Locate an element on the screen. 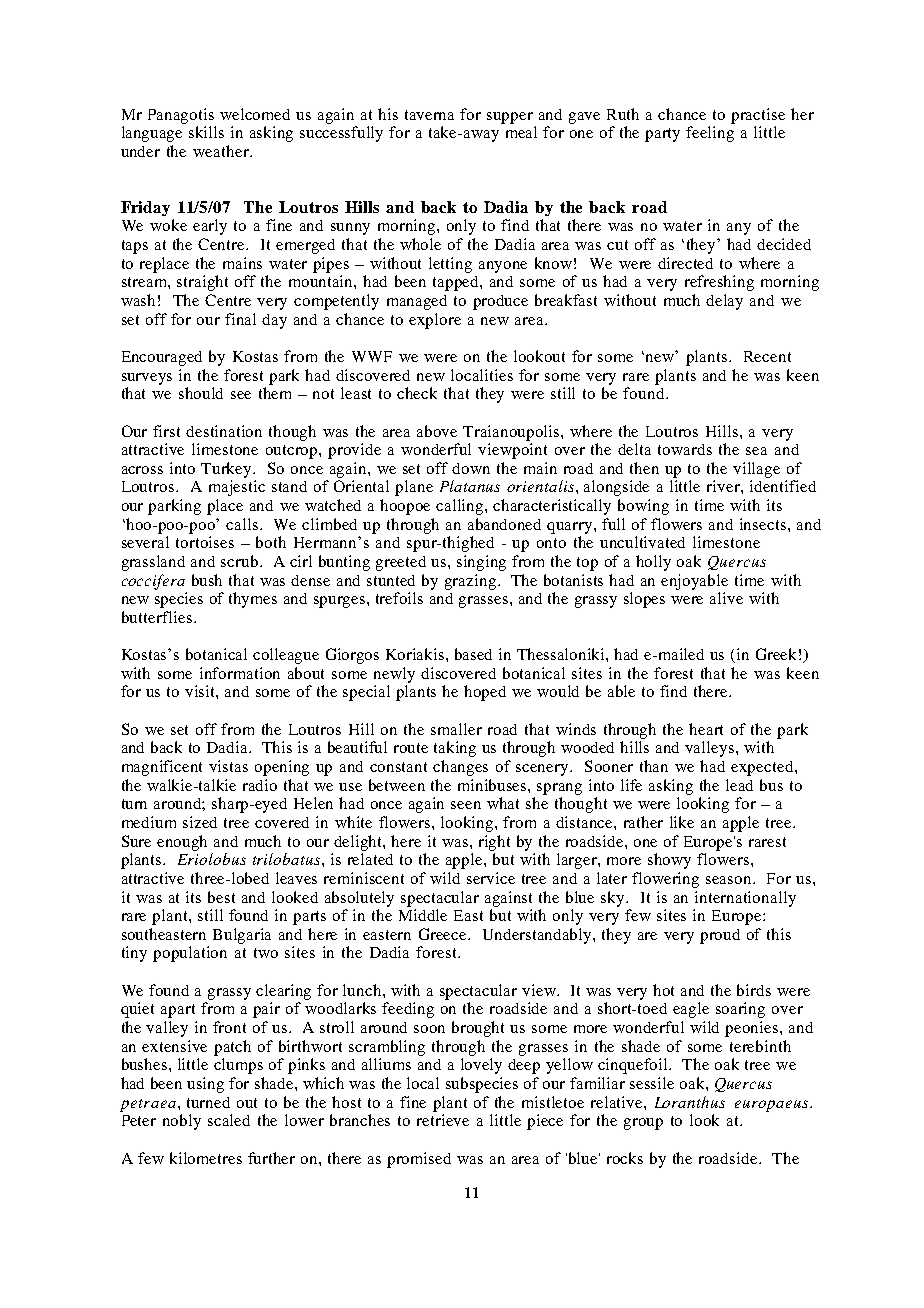 The width and height of the screenshot is (924, 1308). weather is located at coordinates (222, 151).
